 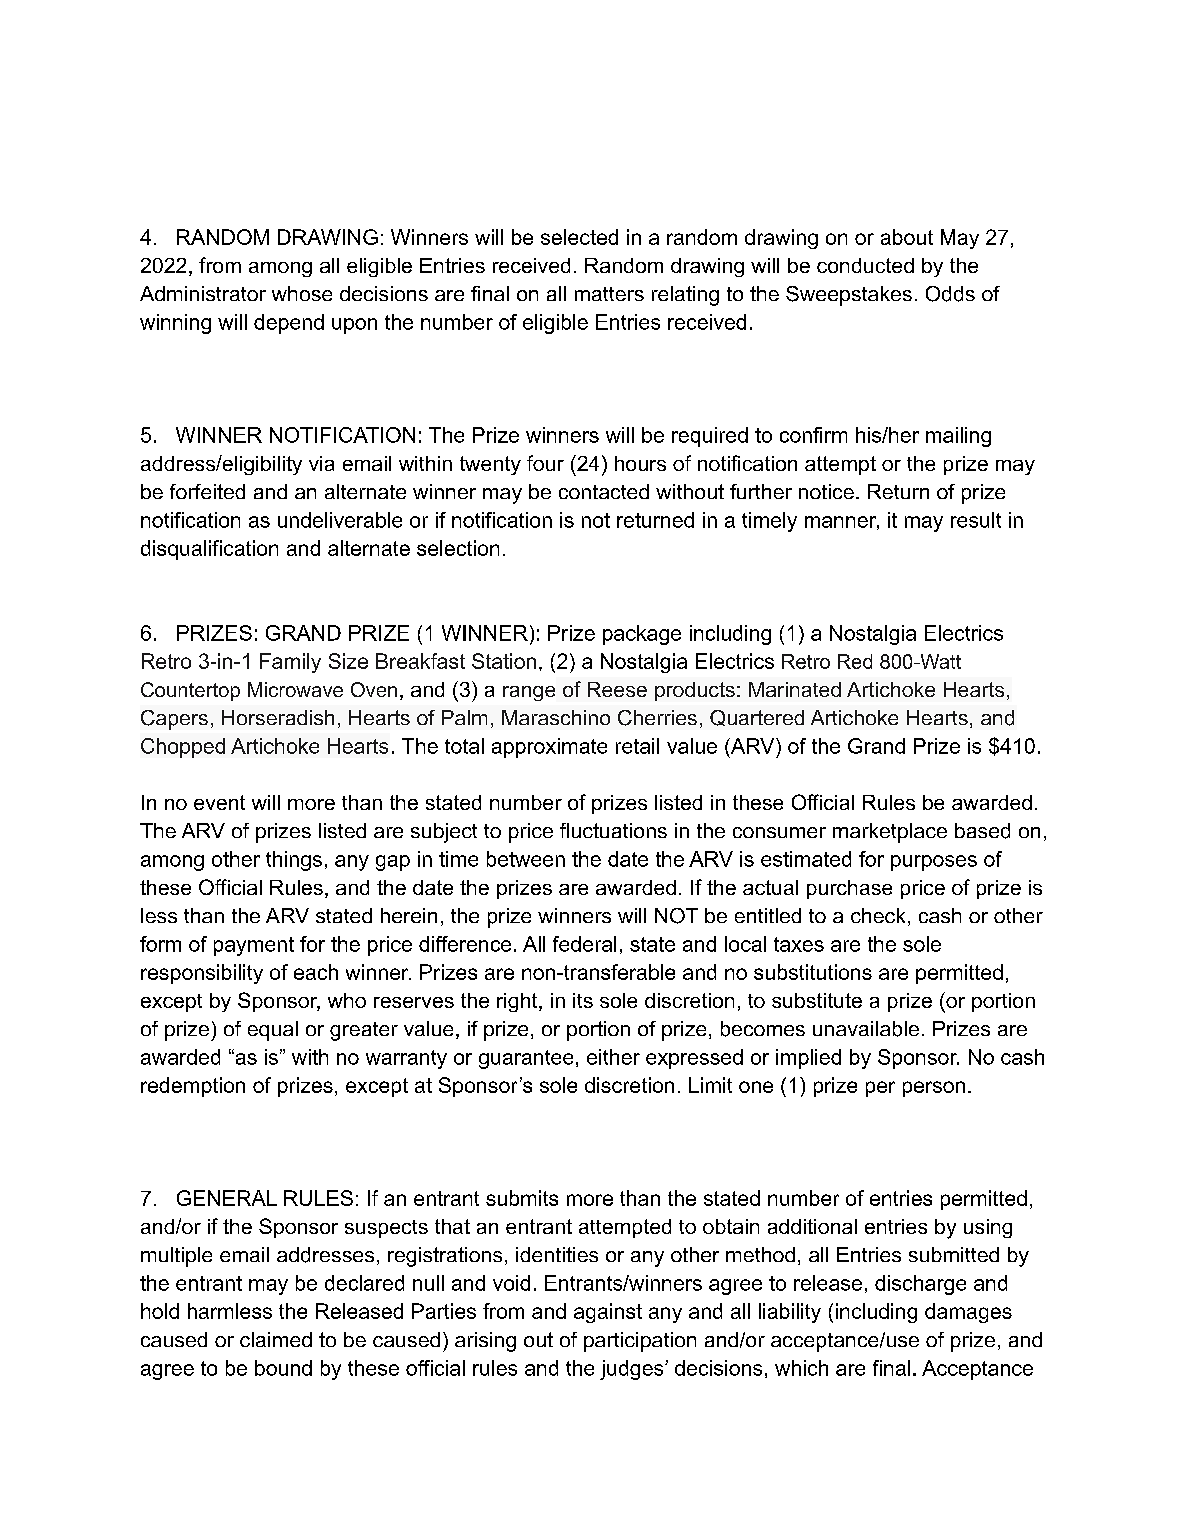 What do you see at coordinates (609, 294) in the screenshot?
I see `matters` at bounding box center [609, 294].
